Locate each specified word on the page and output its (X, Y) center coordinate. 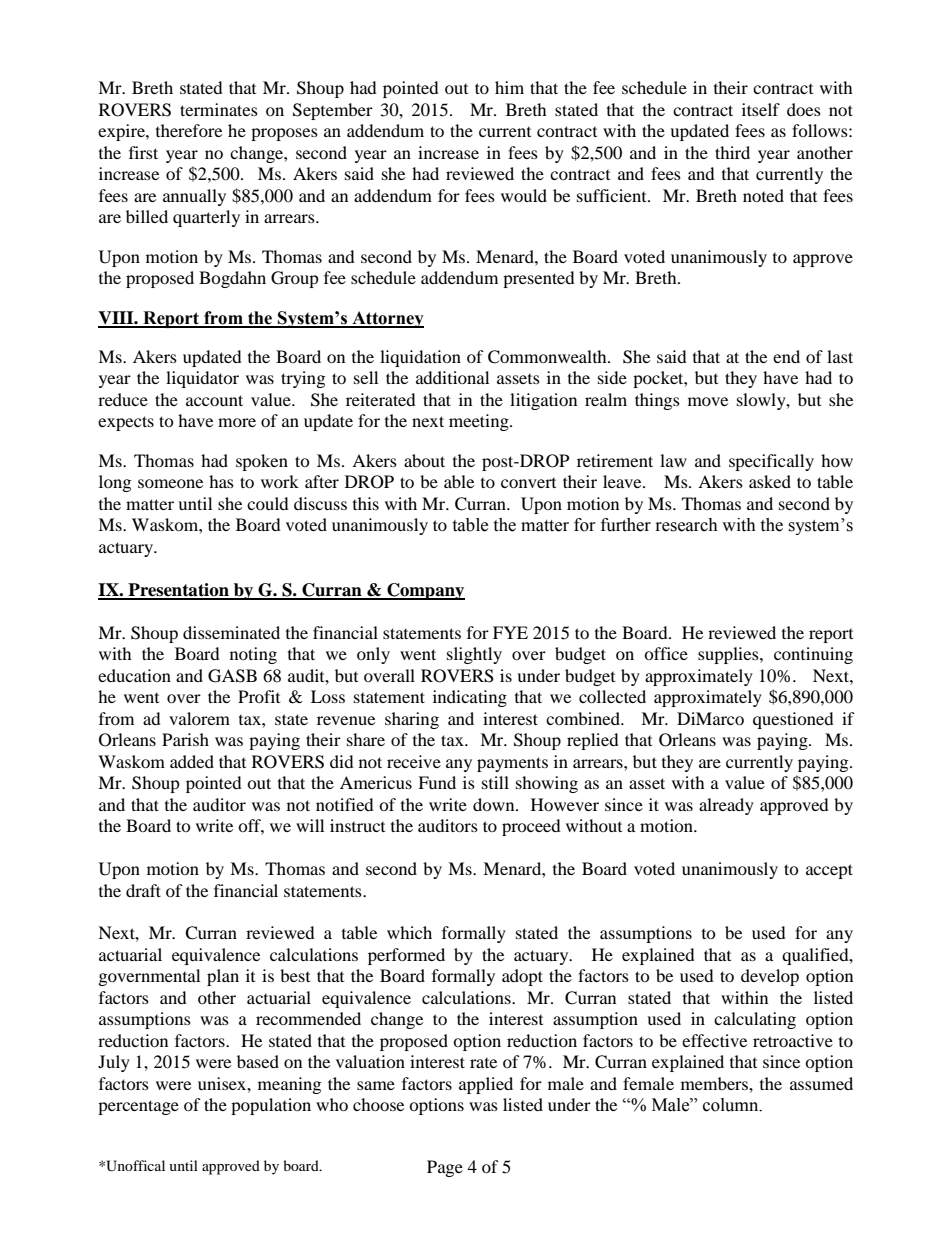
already (726, 806)
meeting (480, 422)
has (221, 481)
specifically (771, 462)
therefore (189, 130)
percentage (138, 1107)
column (732, 1105)
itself (761, 109)
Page (445, 1168)
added (192, 761)
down (495, 804)
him (509, 87)
